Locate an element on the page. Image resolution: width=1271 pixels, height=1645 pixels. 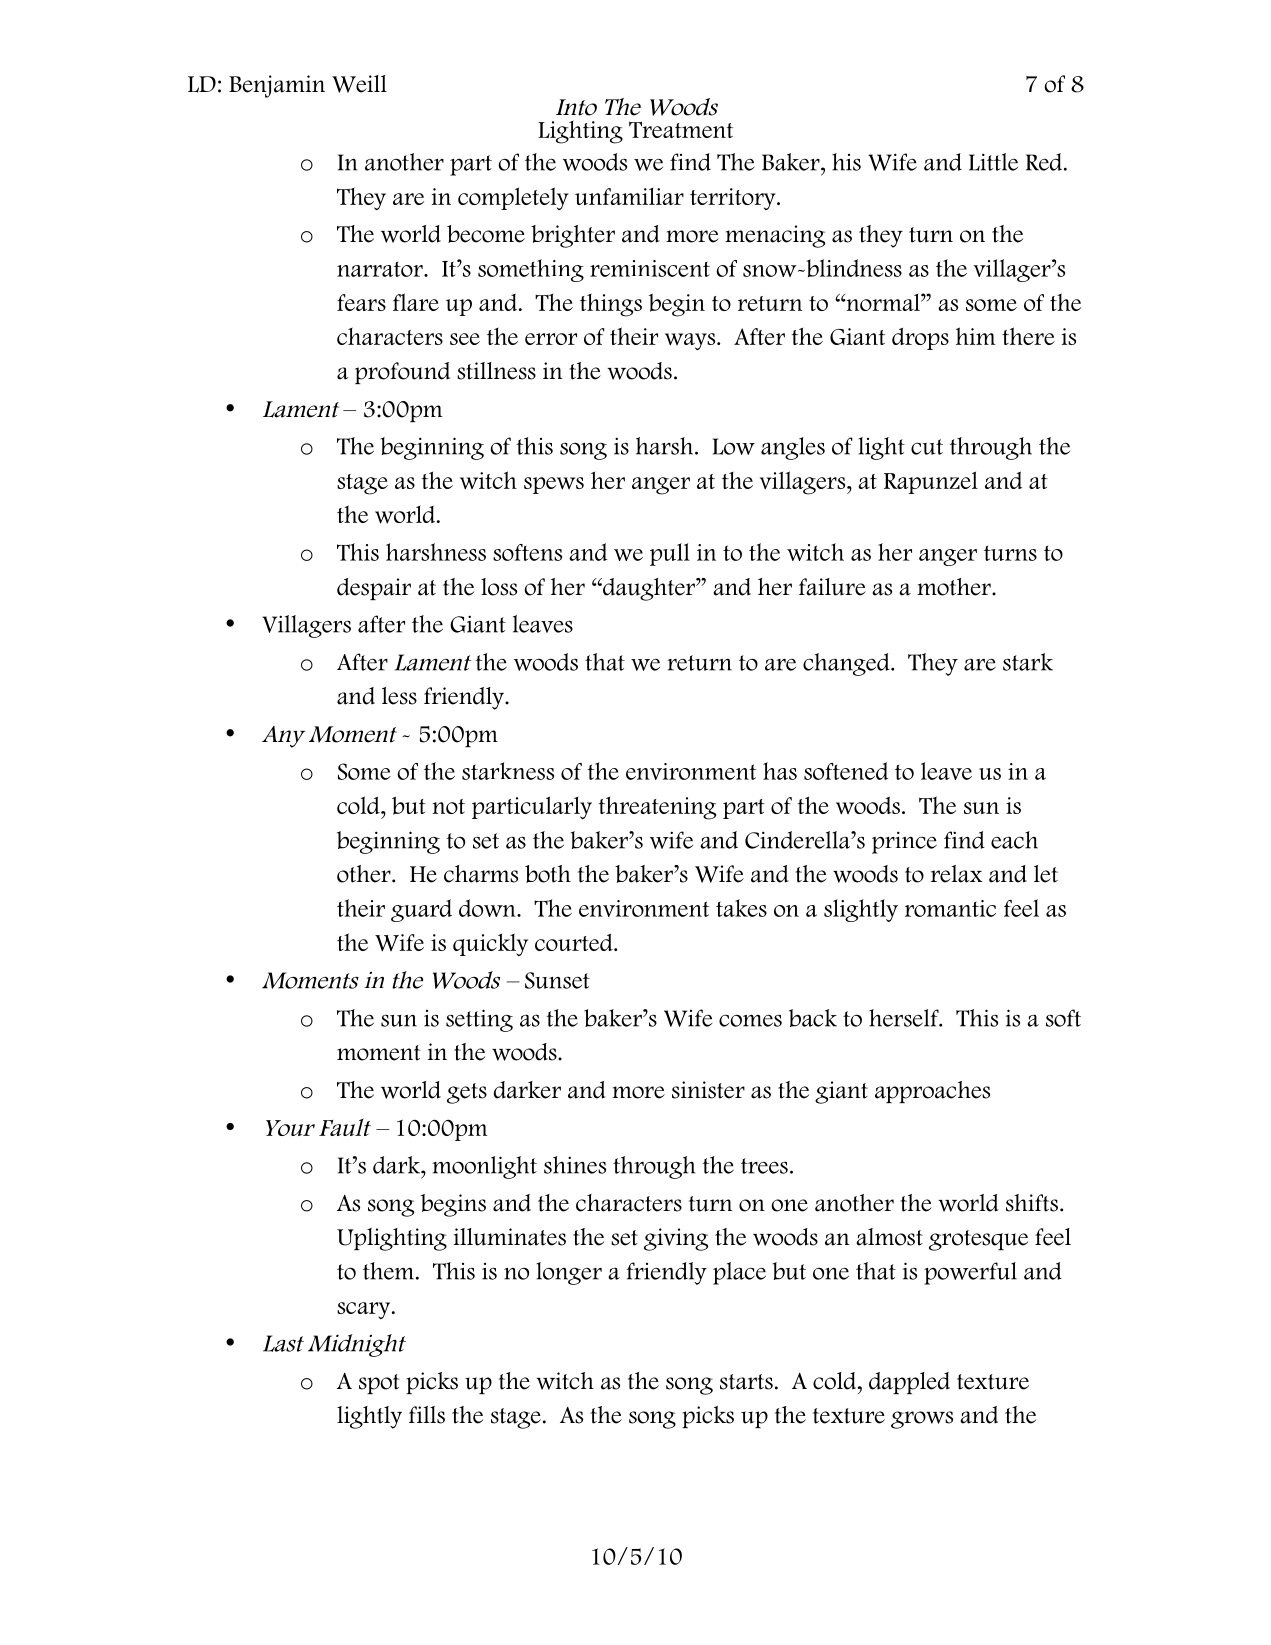
Weill is located at coordinates (359, 84).
